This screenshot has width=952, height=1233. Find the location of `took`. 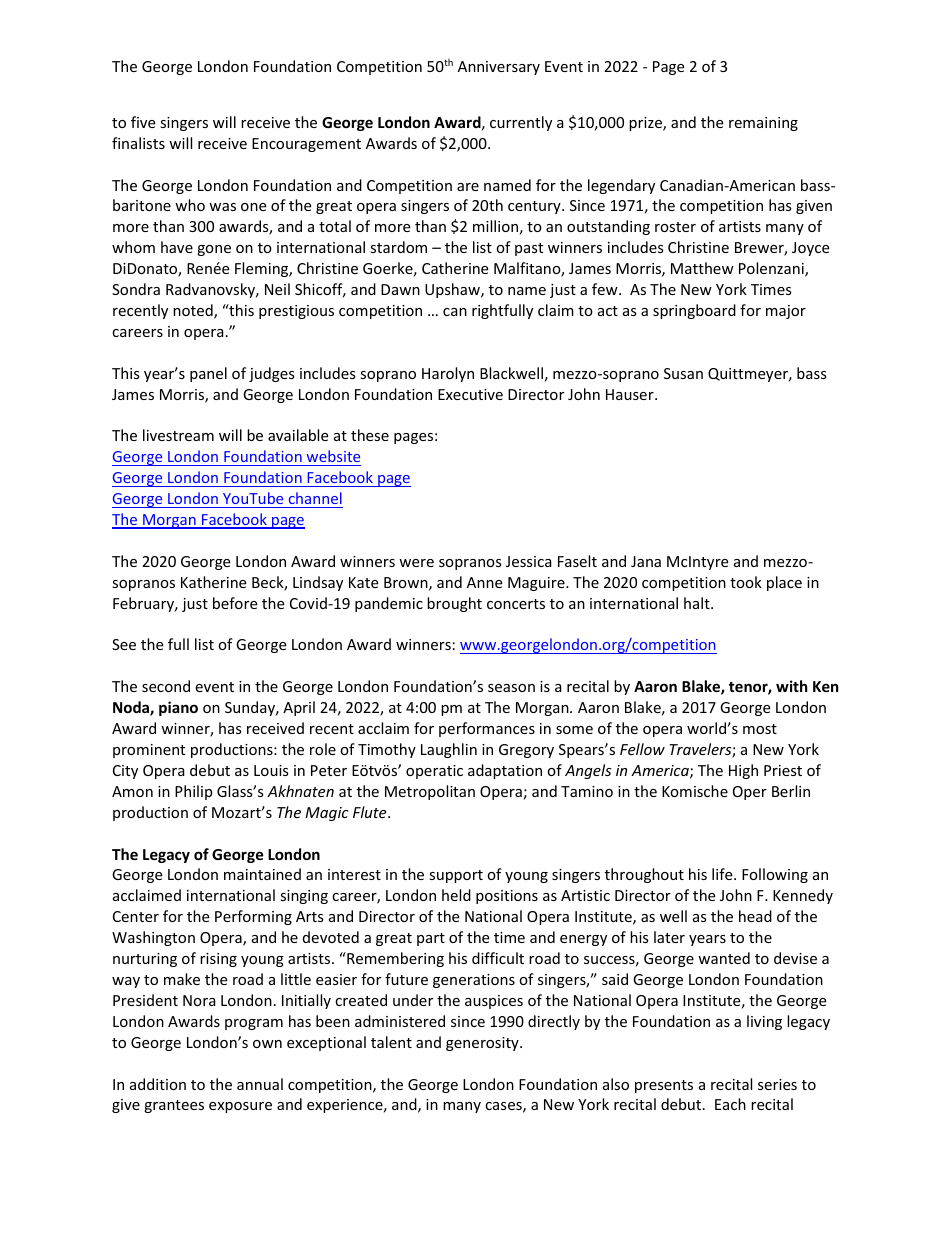

took is located at coordinates (746, 582).
